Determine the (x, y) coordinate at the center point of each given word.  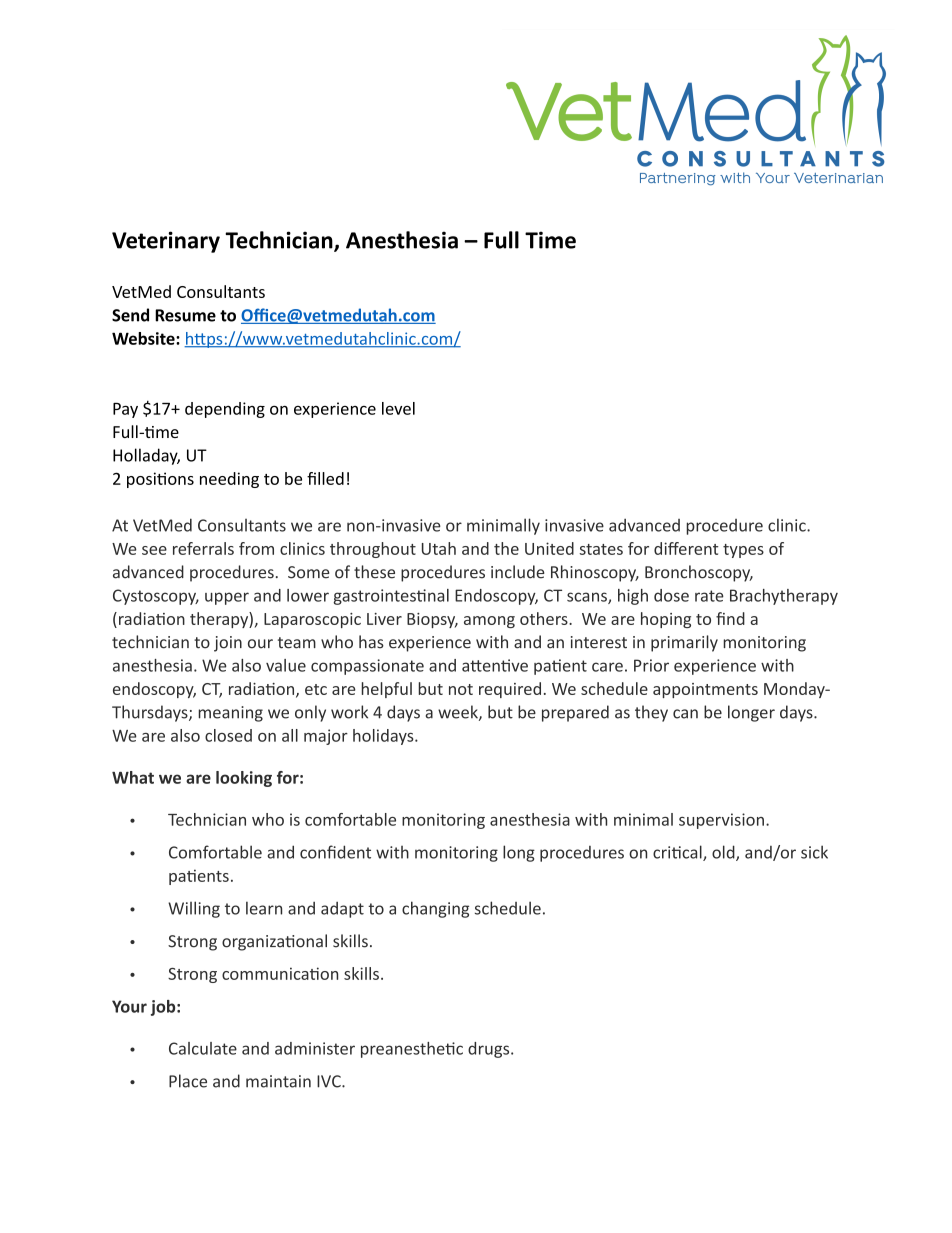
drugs (490, 1050)
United (549, 548)
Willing (194, 909)
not (461, 689)
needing (229, 480)
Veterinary (166, 242)
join (228, 644)
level (398, 408)
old (724, 853)
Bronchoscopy (699, 573)
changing (435, 909)
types (743, 551)
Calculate (203, 1048)
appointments (705, 690)
